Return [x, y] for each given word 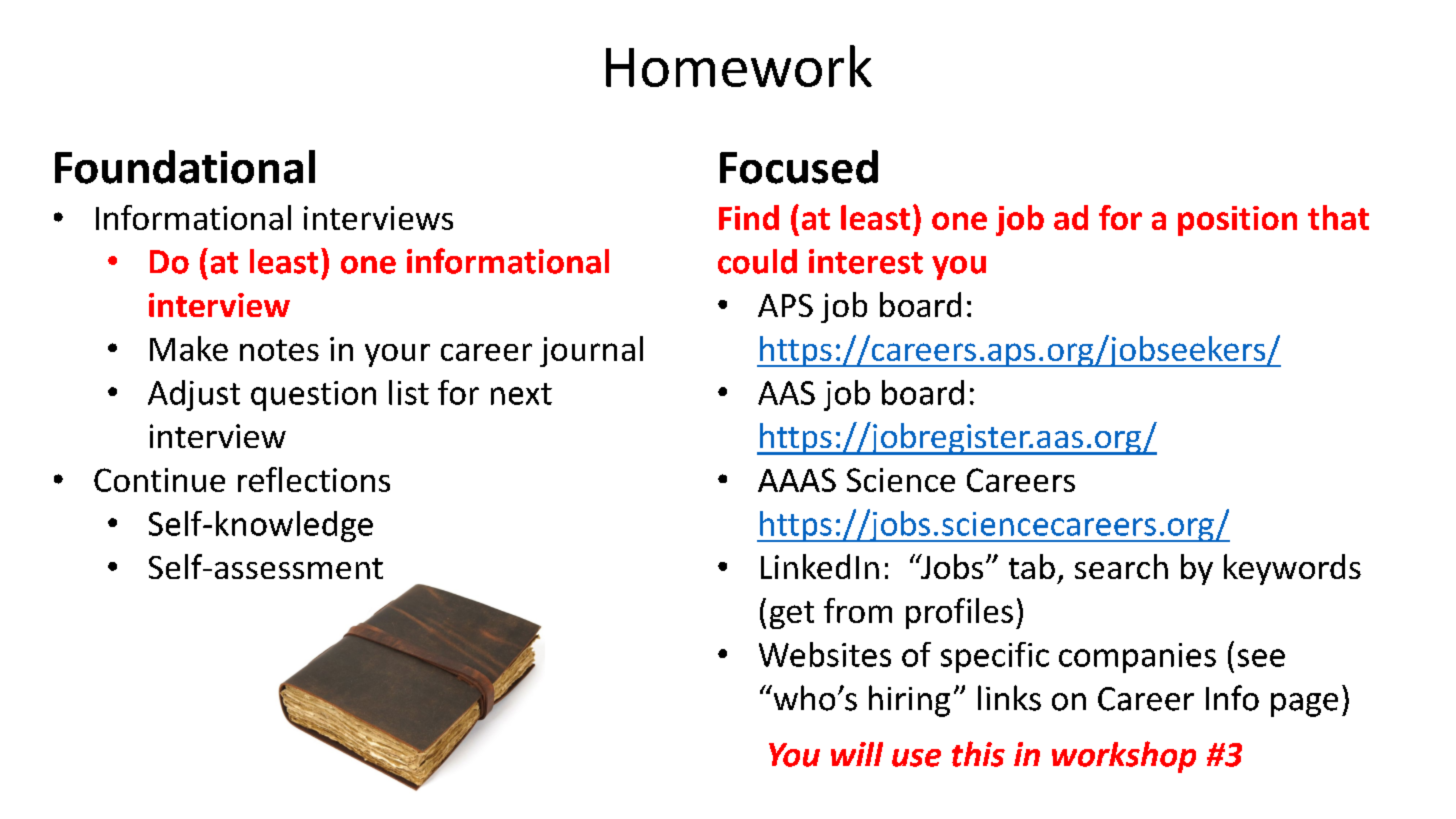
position [1237, 221]
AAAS [797, 480]
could [757, 261]
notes [279, 350]
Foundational [185, 167]
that [1338, 217]
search [1121, 566]
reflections [314, 479]
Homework [739, 66]
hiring [909, 701]
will [857, 754]
